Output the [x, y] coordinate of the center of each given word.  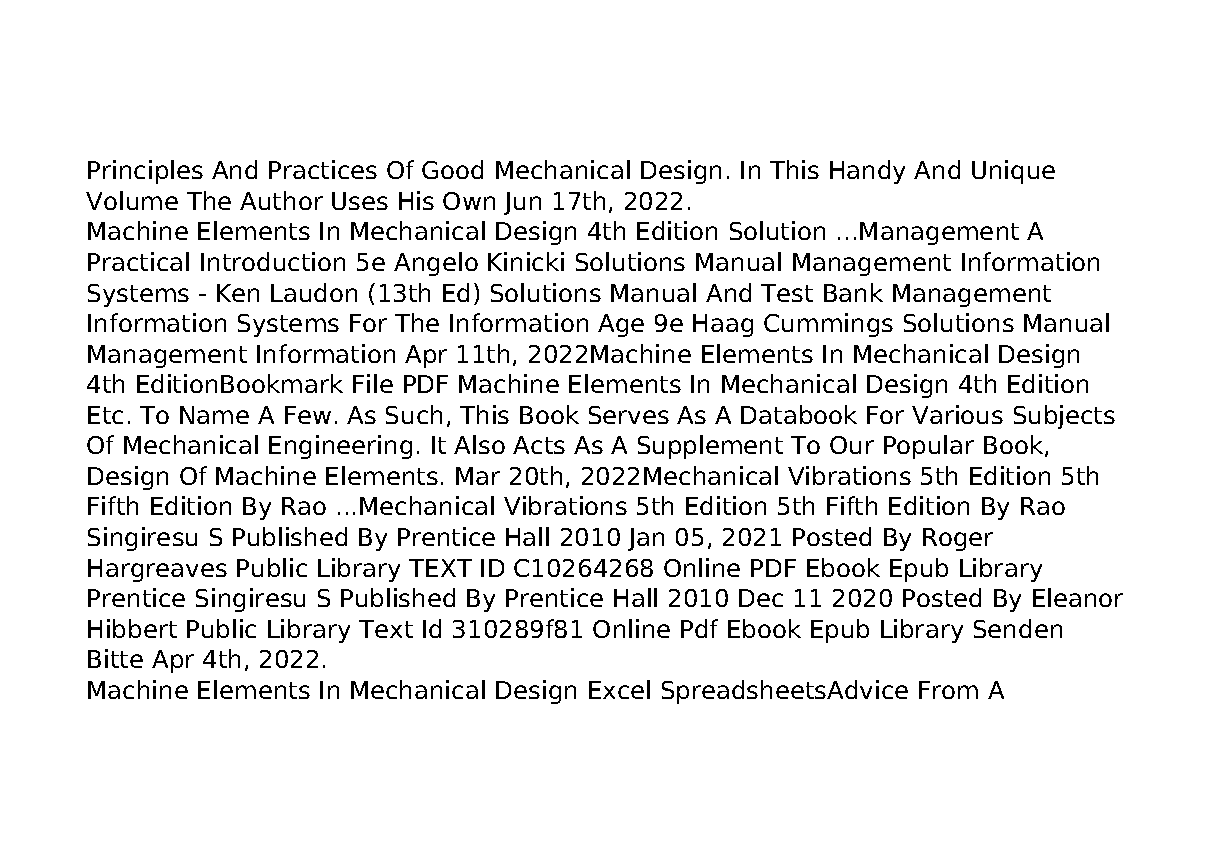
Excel [619, 689]
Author [281, 200]
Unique [1013, 172]
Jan [646, 539]
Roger [958, 539]
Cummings [828, 325]
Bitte [115, 658]
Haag [723, 325]
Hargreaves [157, 570]
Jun [522, 203]
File [373, 383]
